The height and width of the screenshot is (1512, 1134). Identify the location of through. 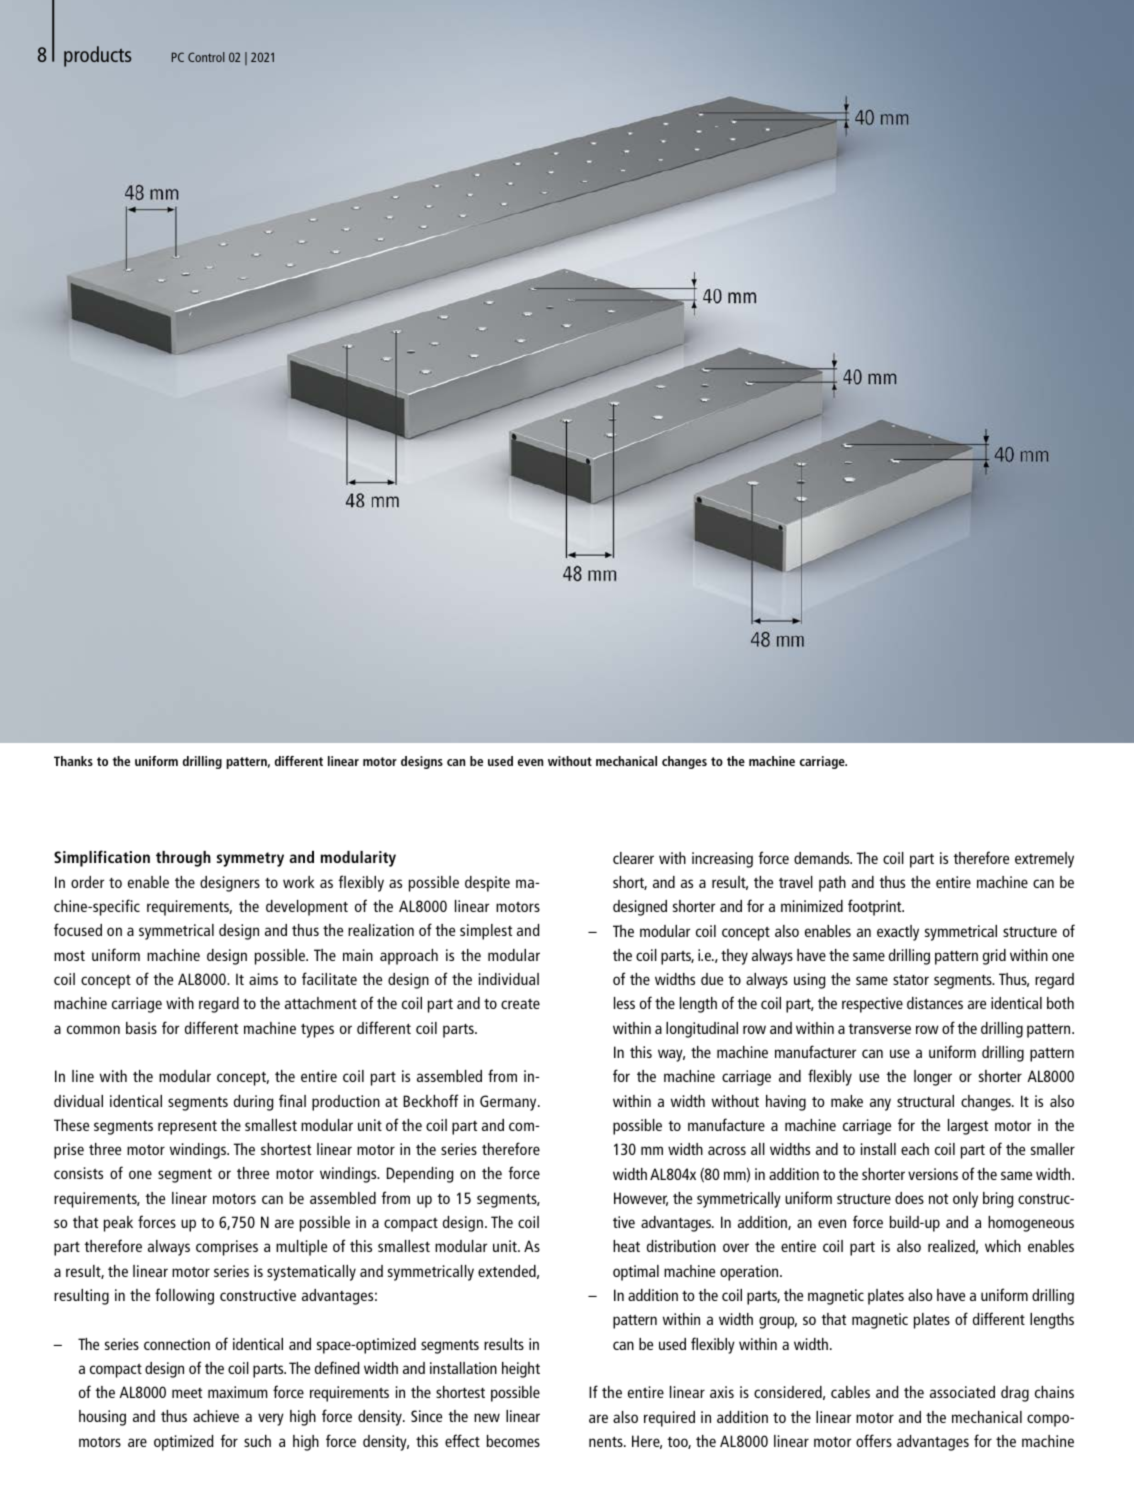
(183, 859).
